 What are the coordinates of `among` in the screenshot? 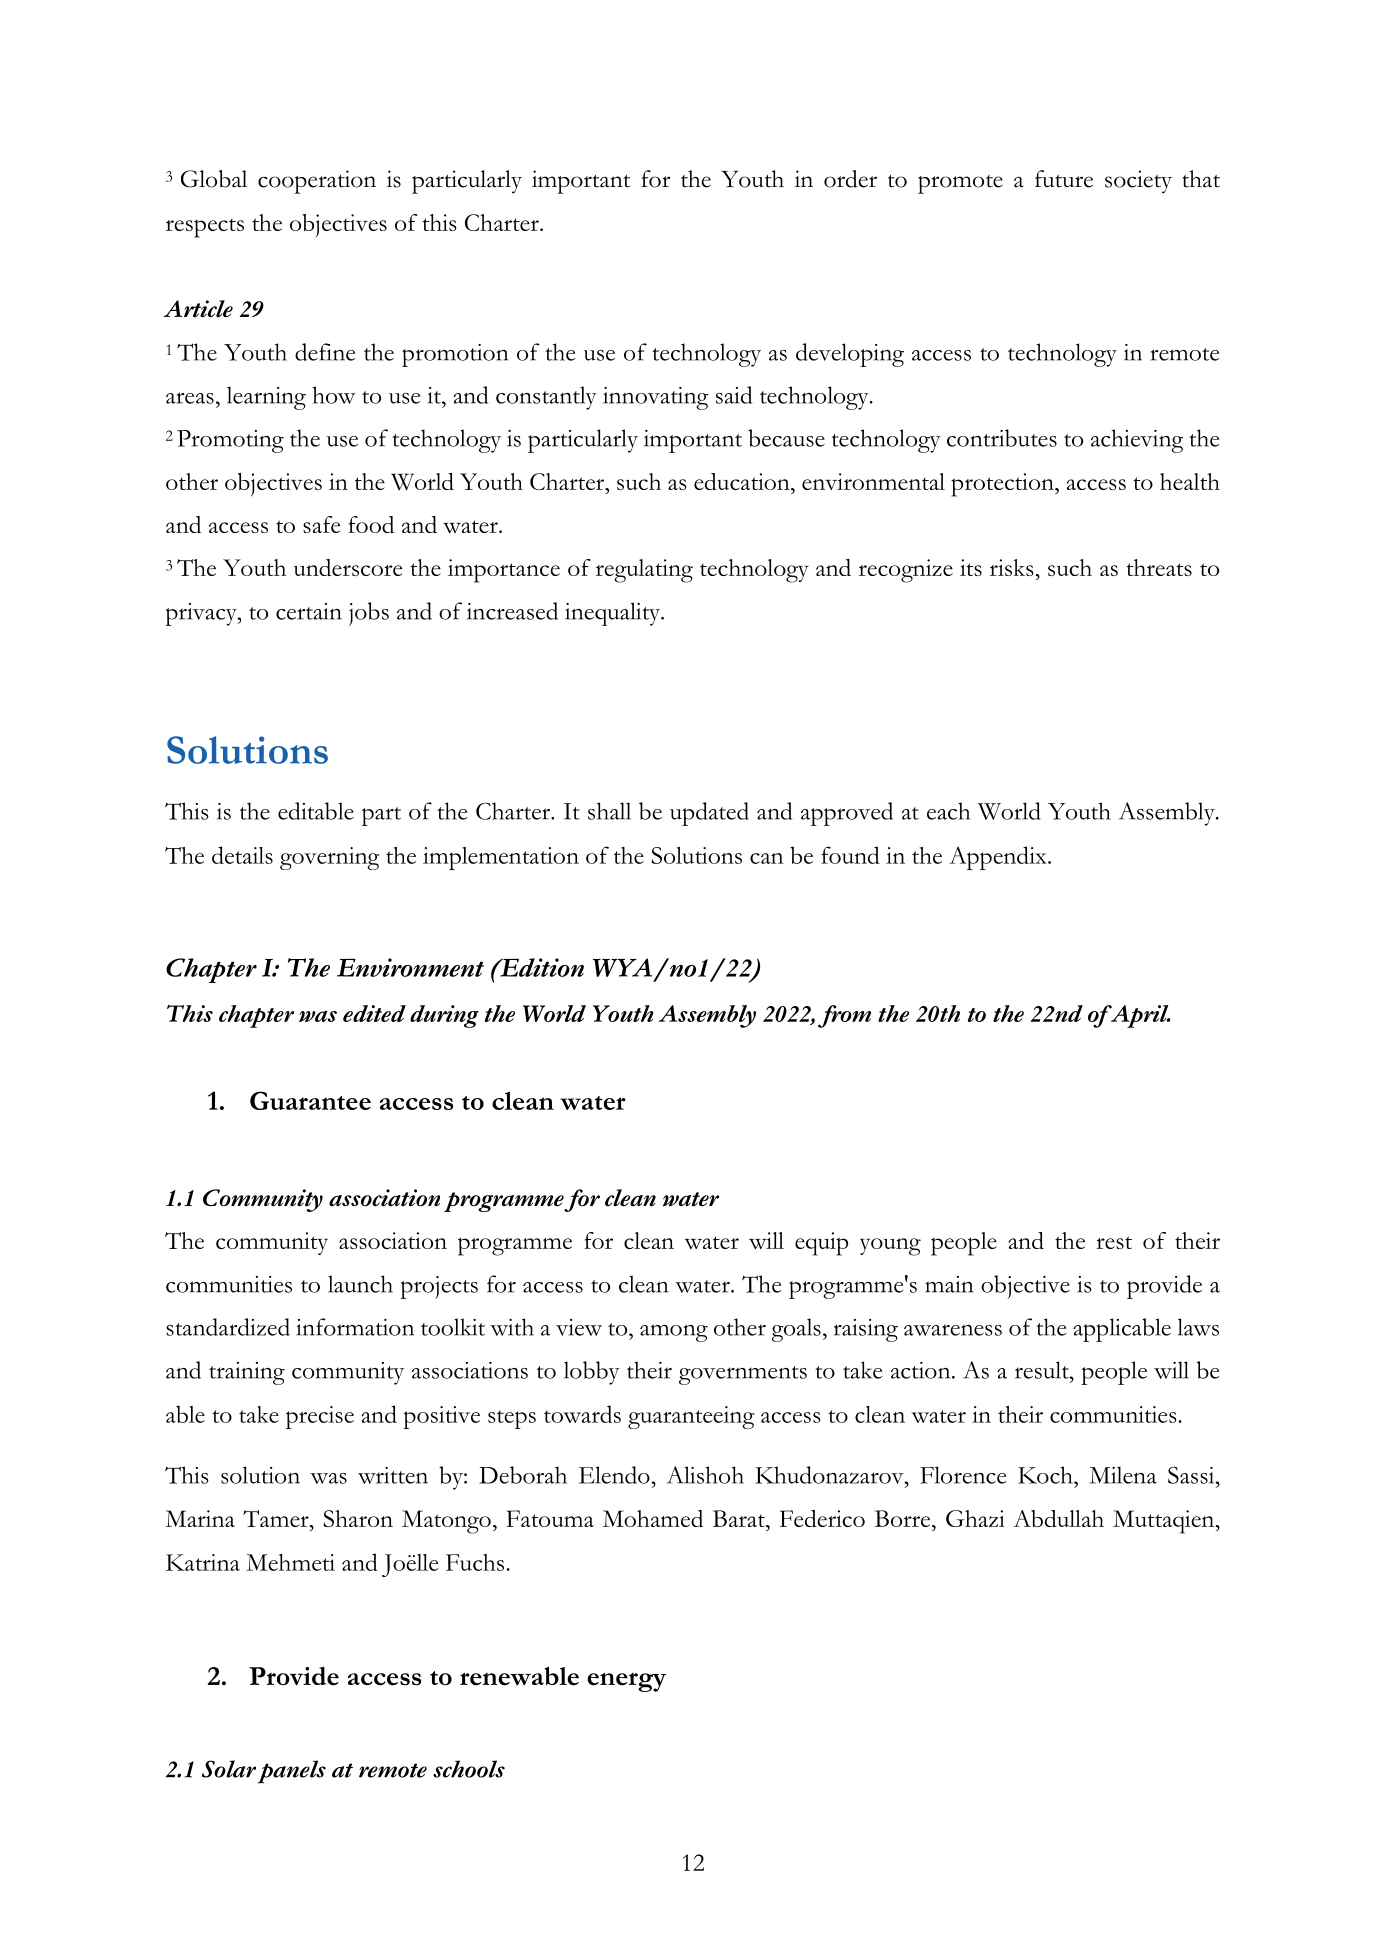 It's located at (674, 1333).
